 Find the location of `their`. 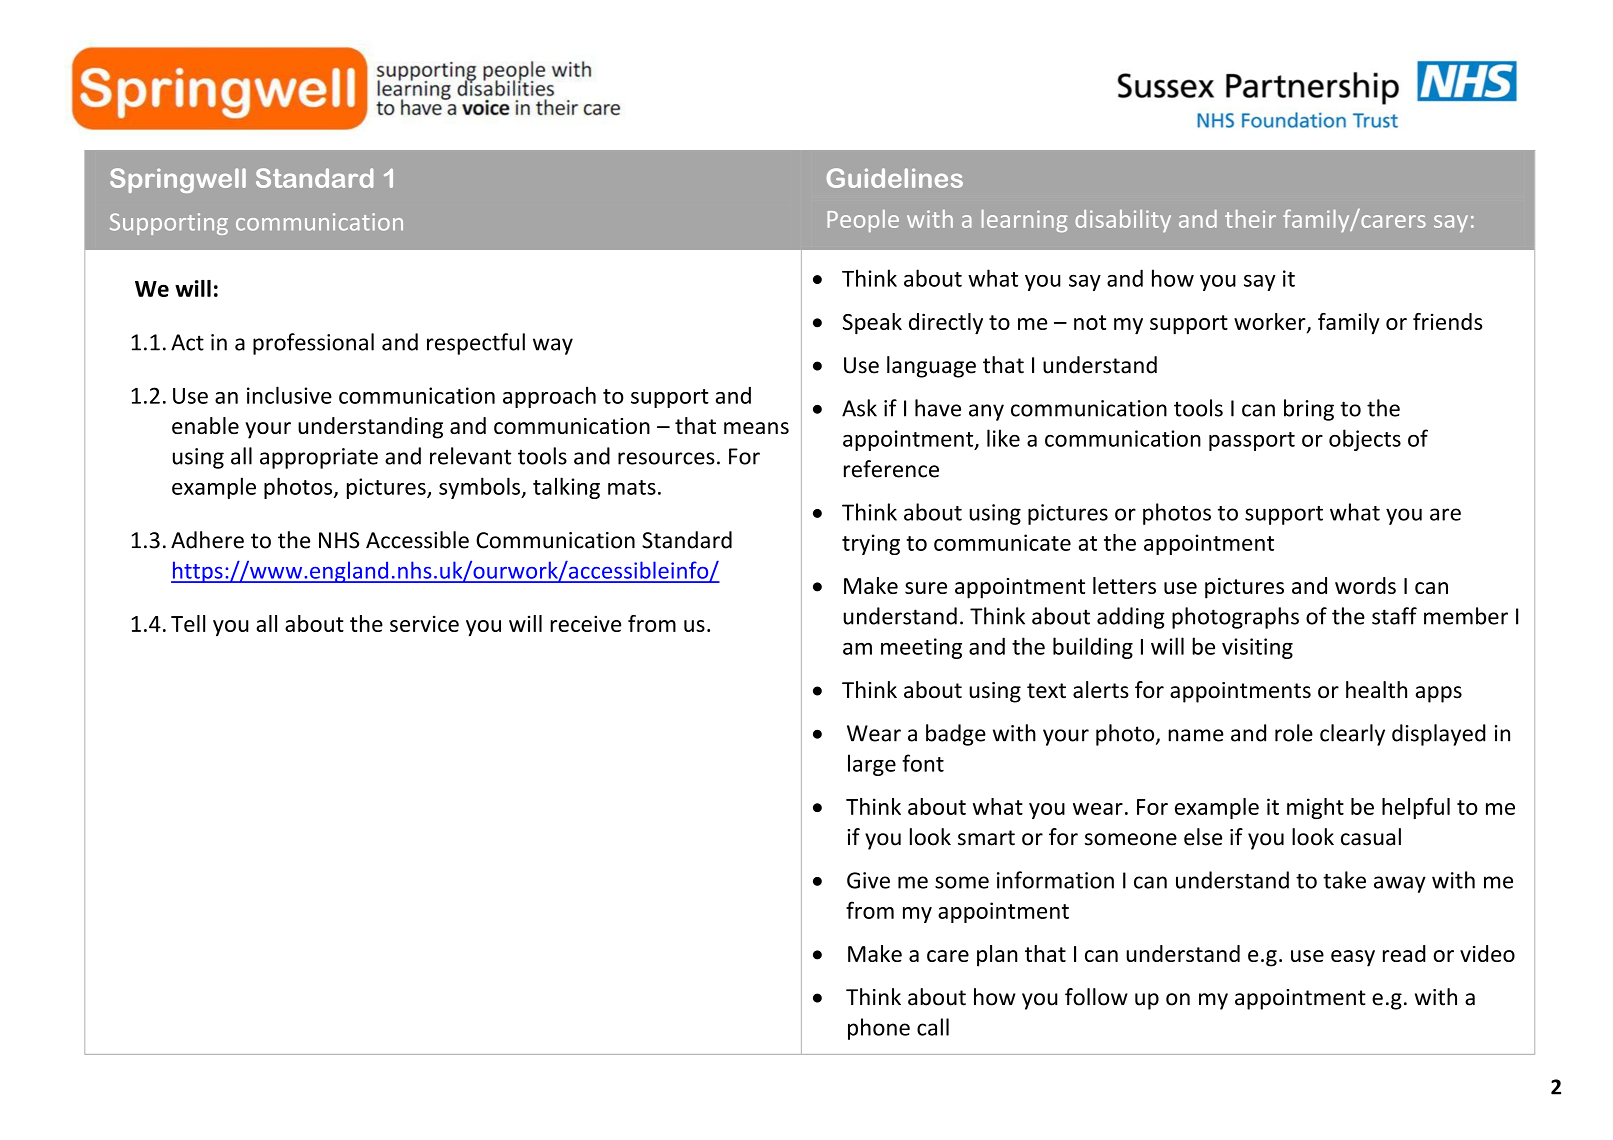

their is located at coordinates (1250, 219).
